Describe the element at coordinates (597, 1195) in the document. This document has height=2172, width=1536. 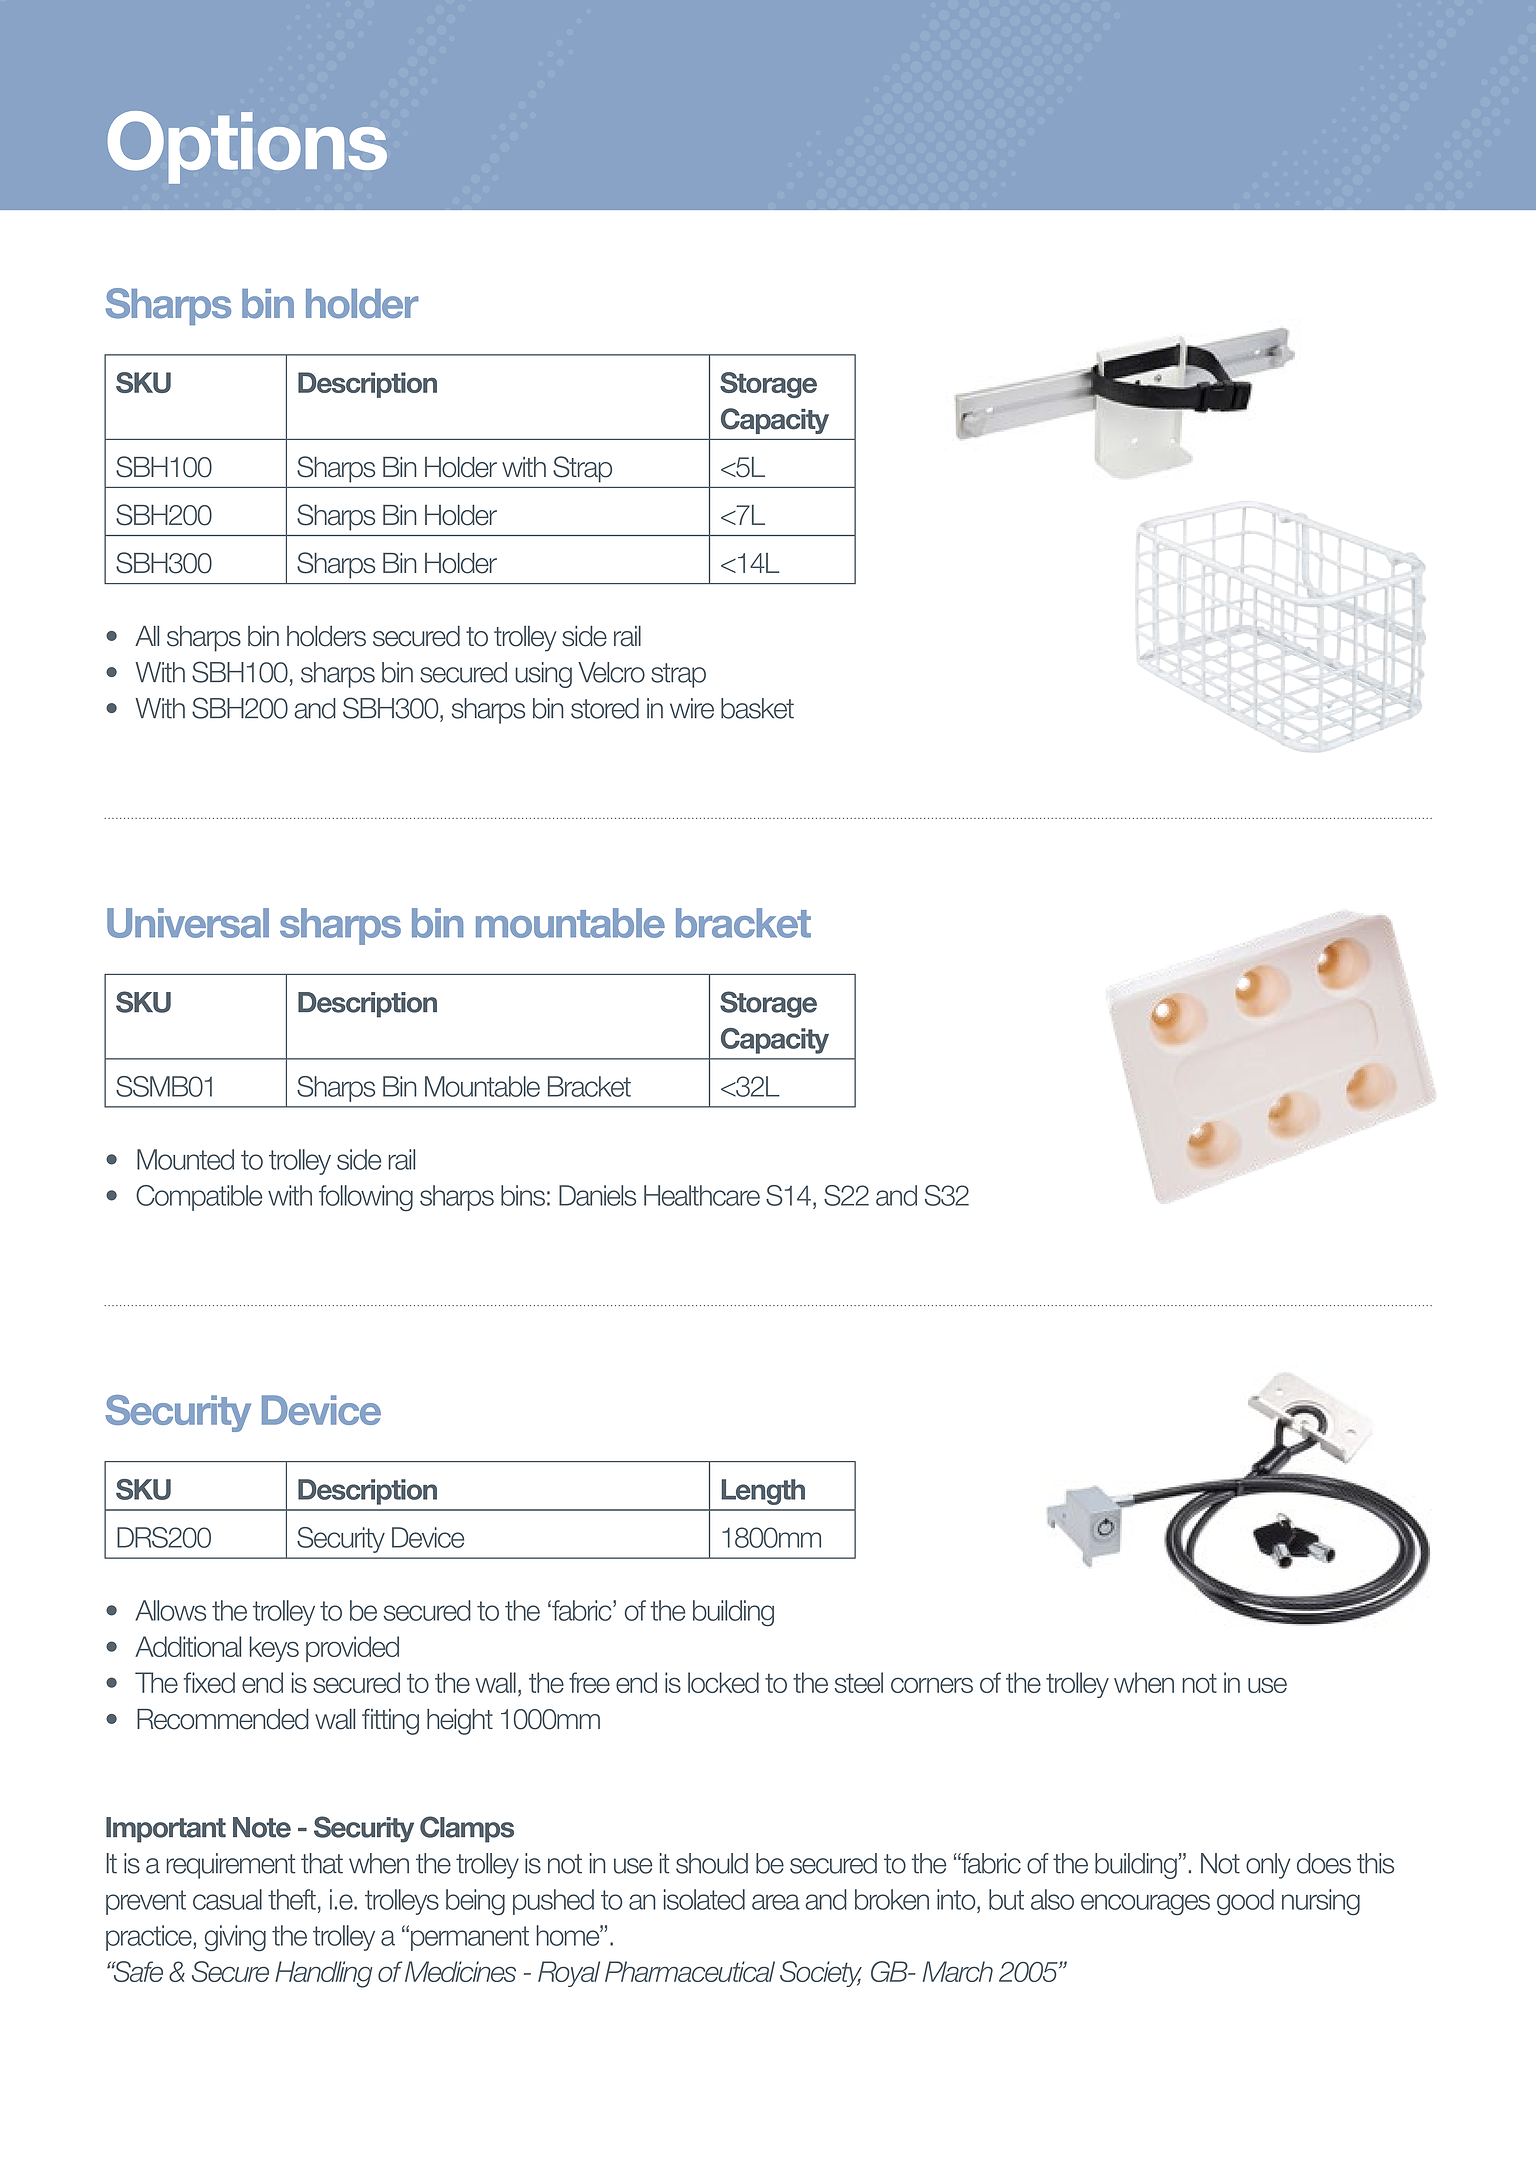
I see `Daniels` at that location.
